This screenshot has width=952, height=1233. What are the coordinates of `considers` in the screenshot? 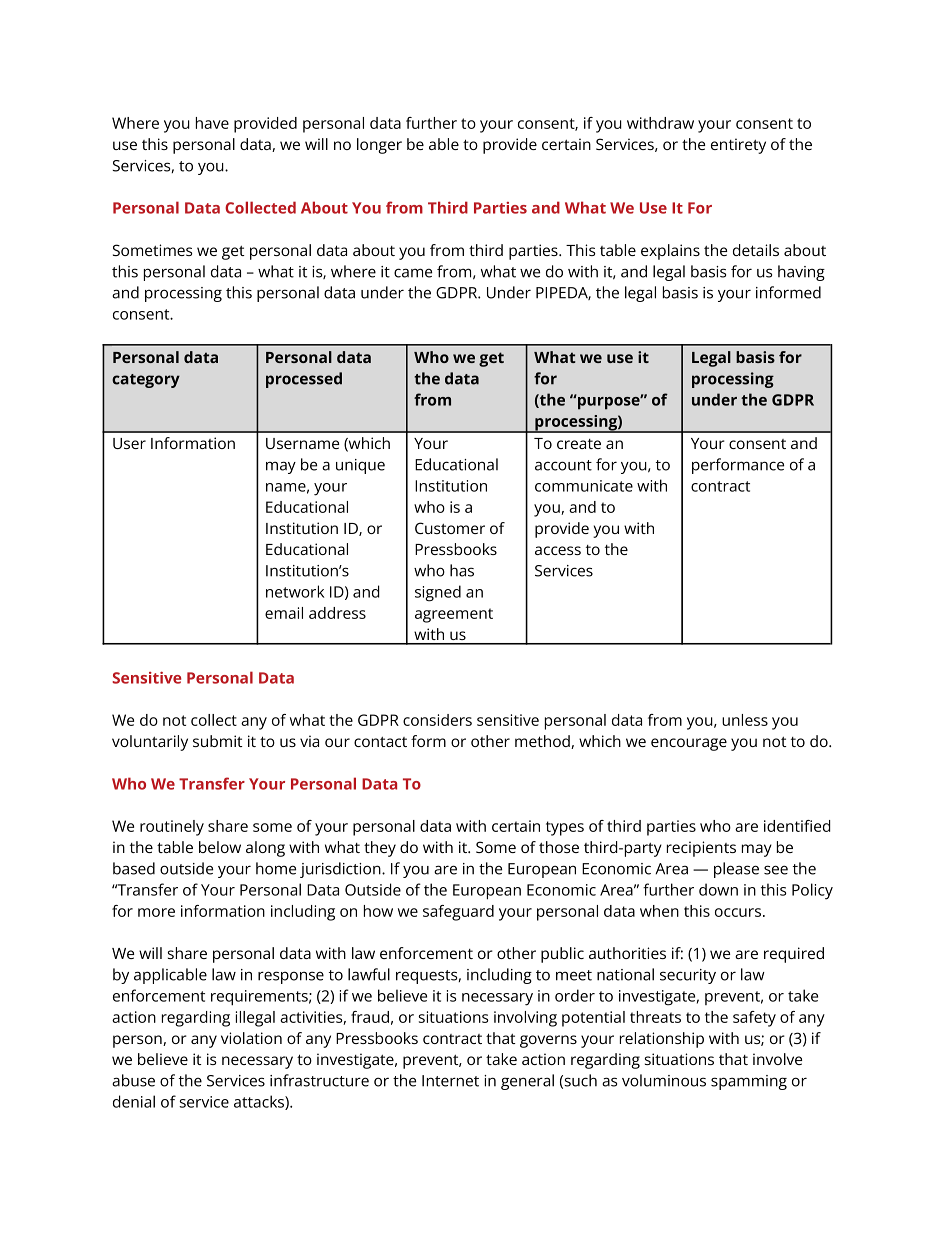 It's located at (437, 720).
